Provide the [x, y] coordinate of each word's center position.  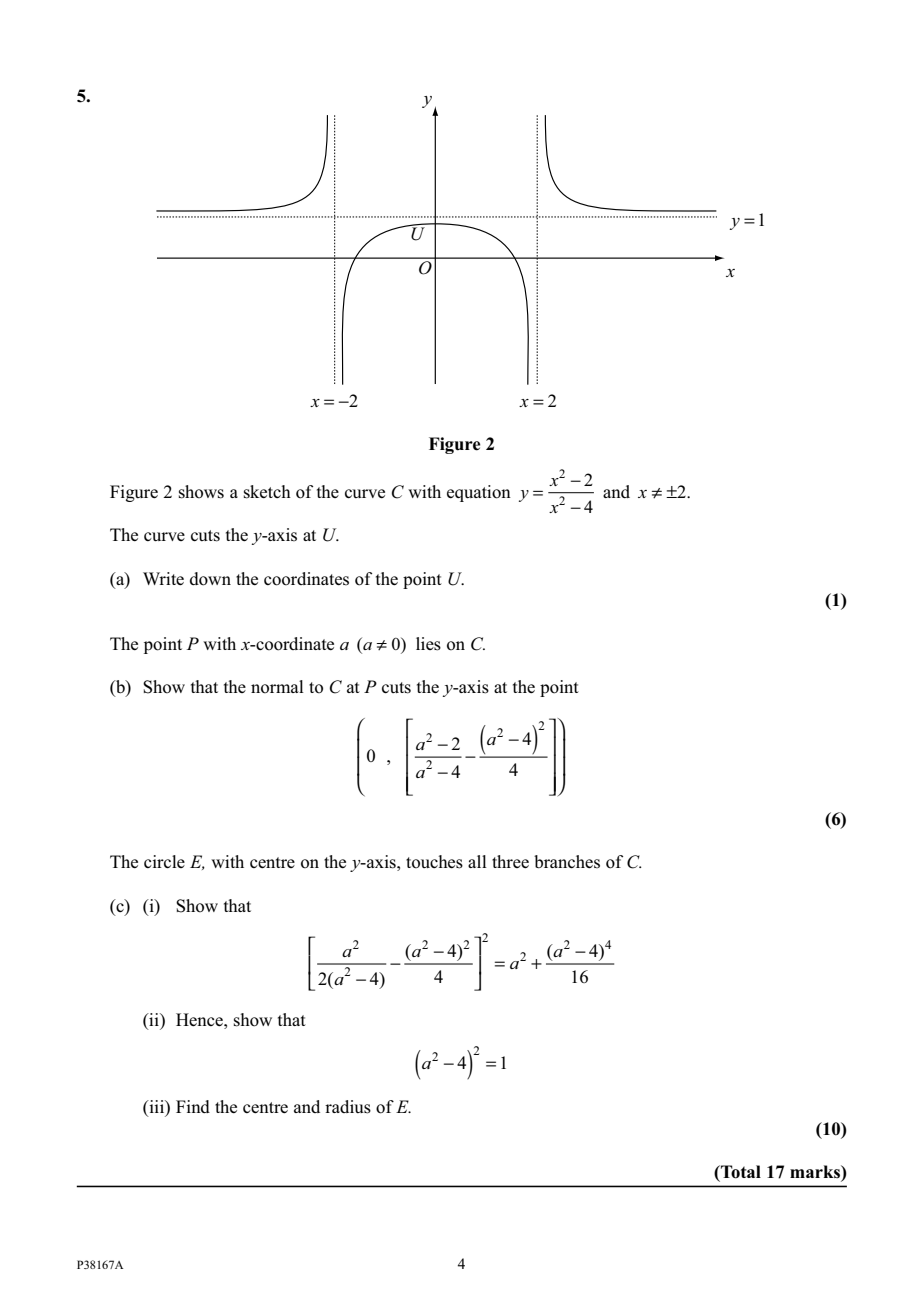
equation [479, 493]
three [510, 861]
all [477, 861]
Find [193, 1106]
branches [567, 862]
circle [164, 861]
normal [277, 687]
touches [434, 862]
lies [428, 644]
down [210, 579]
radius [348, 1107]
